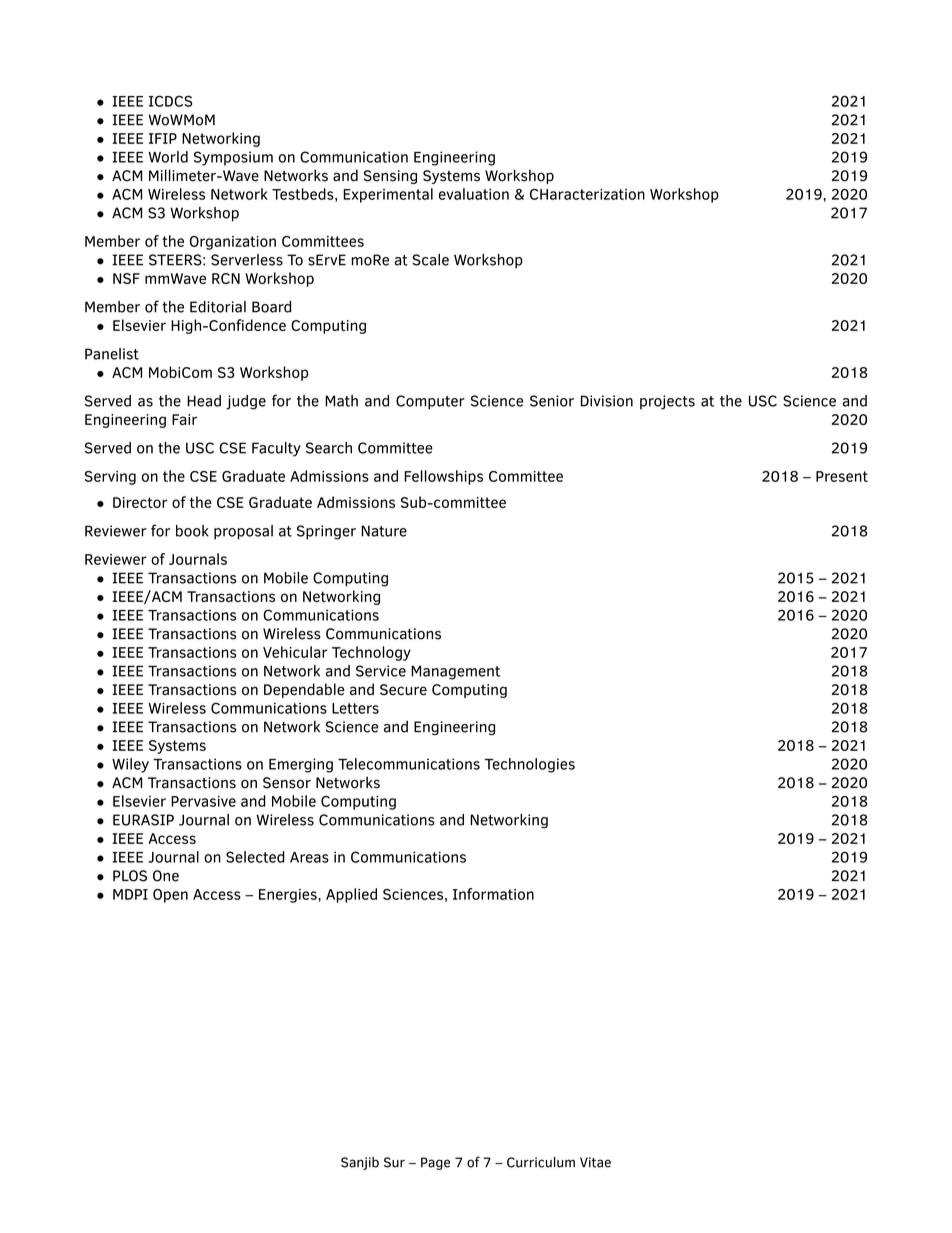 The image size is (952, 1233). I want to click on Sur, so click(394, 1162).
